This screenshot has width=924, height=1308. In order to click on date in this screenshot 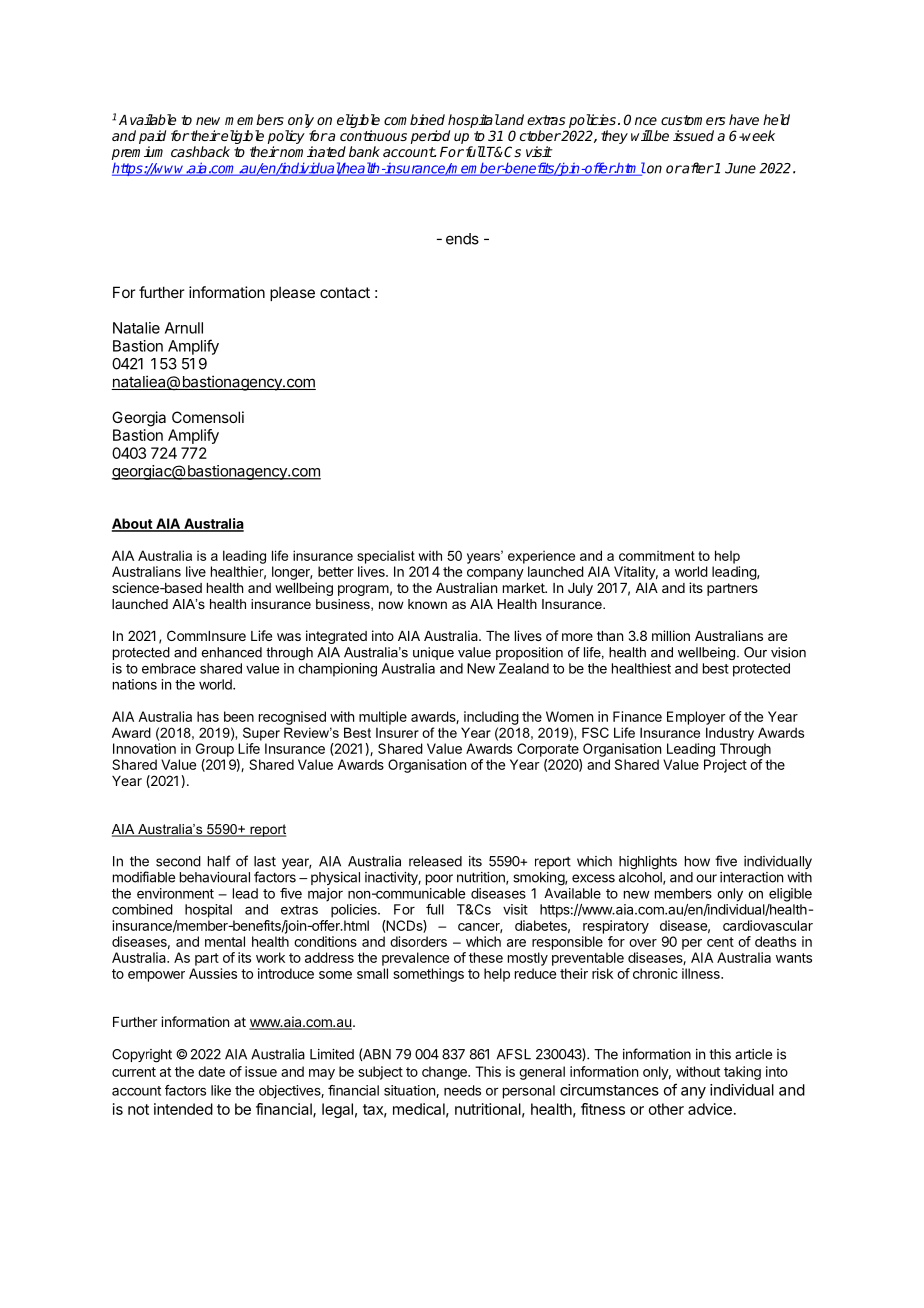, I will do `click(211, 1071)`.
